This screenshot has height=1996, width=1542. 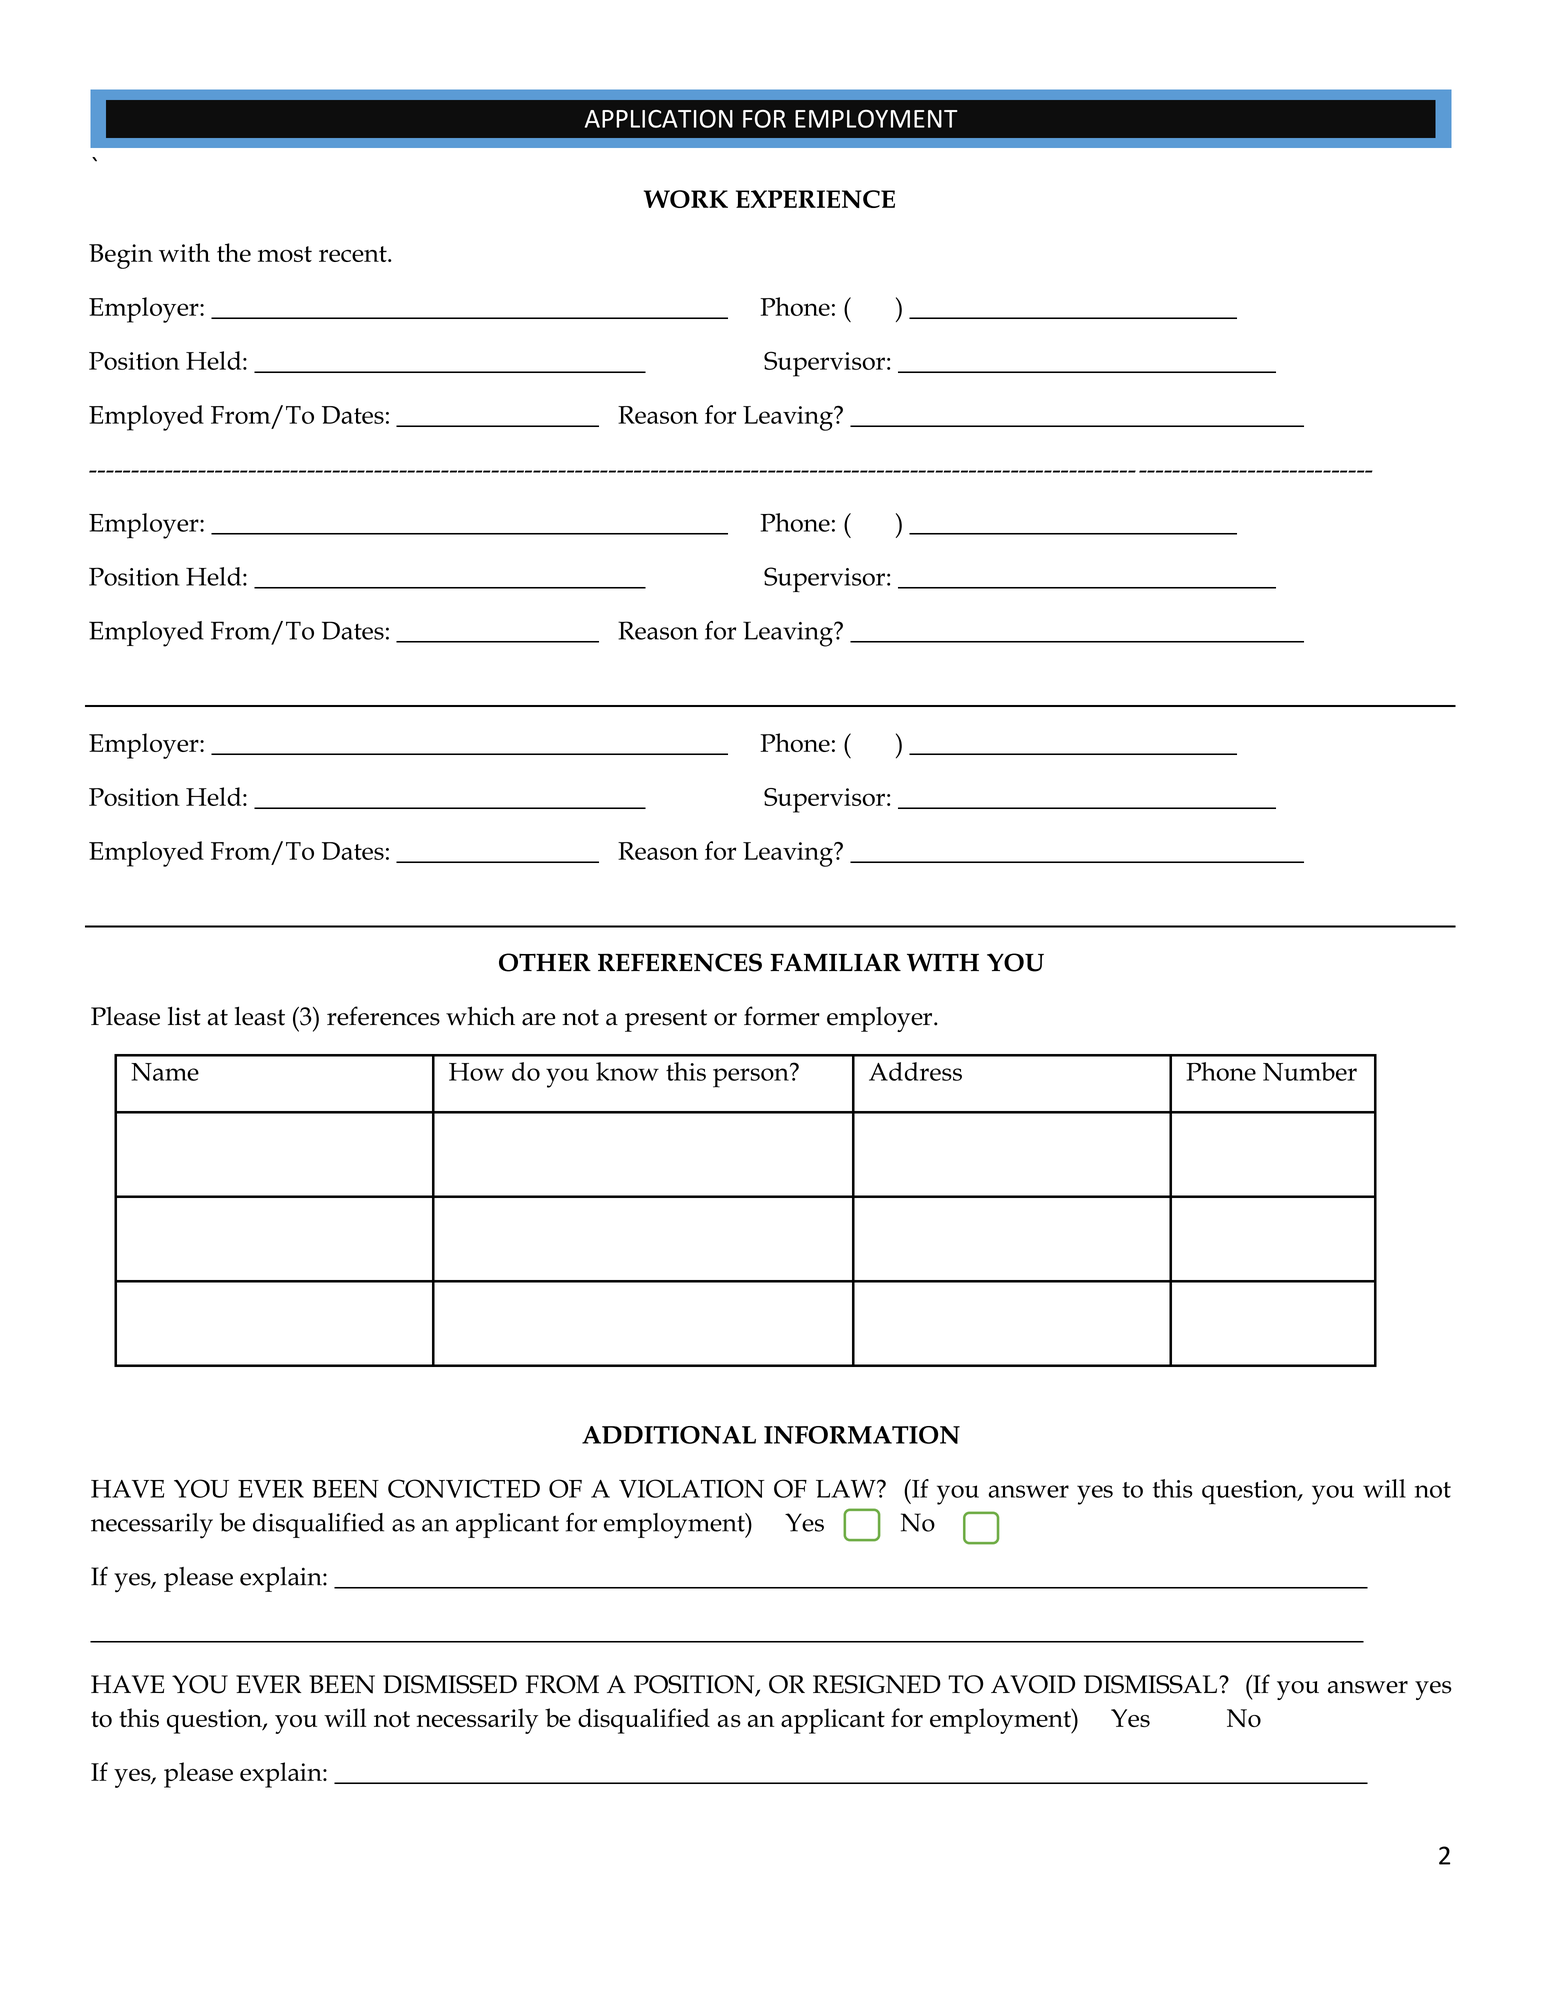 I want to click on person, so click(x=752, y=1077).
